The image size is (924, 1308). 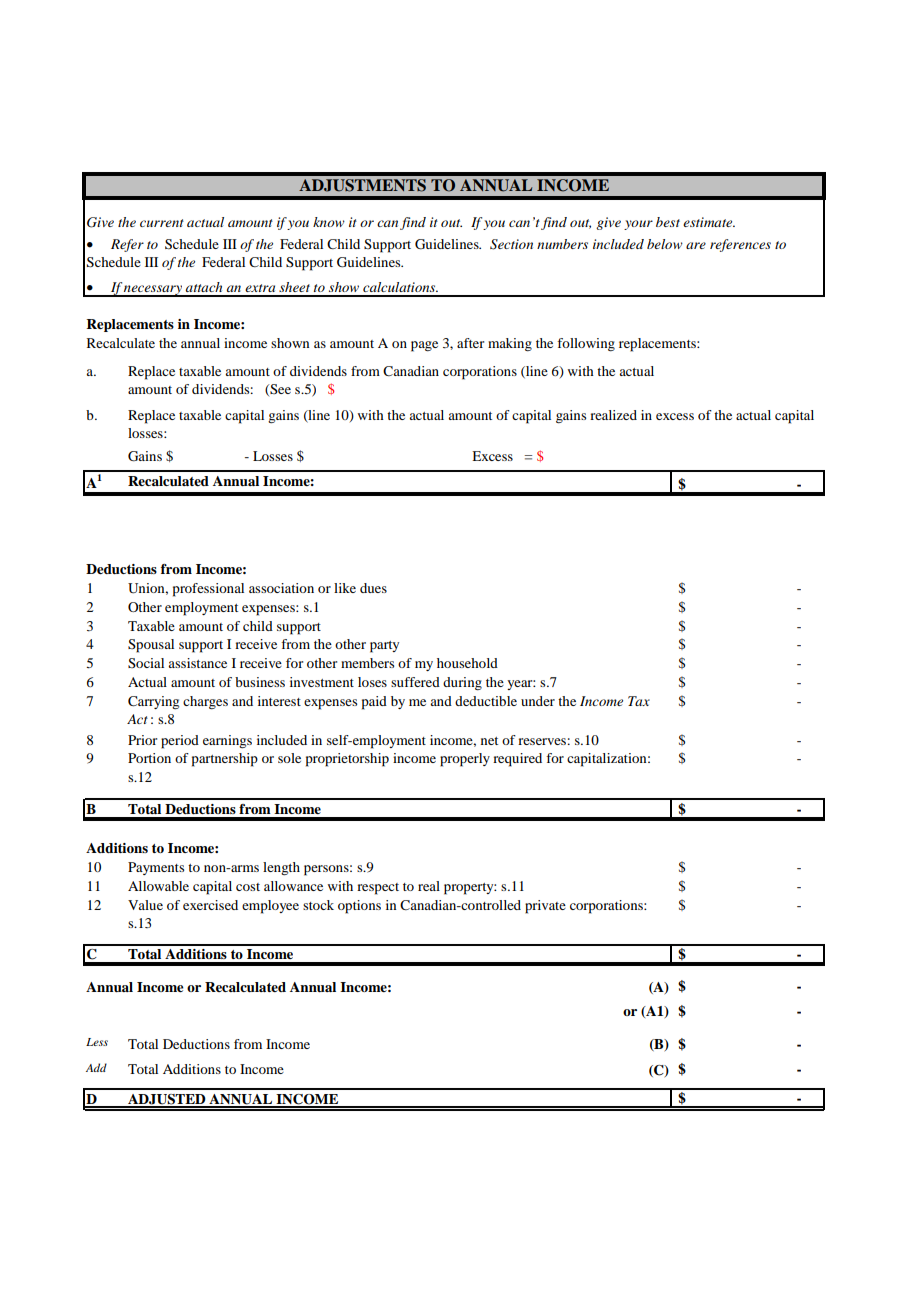 I want to click on current, so click(x=162, y=223).
